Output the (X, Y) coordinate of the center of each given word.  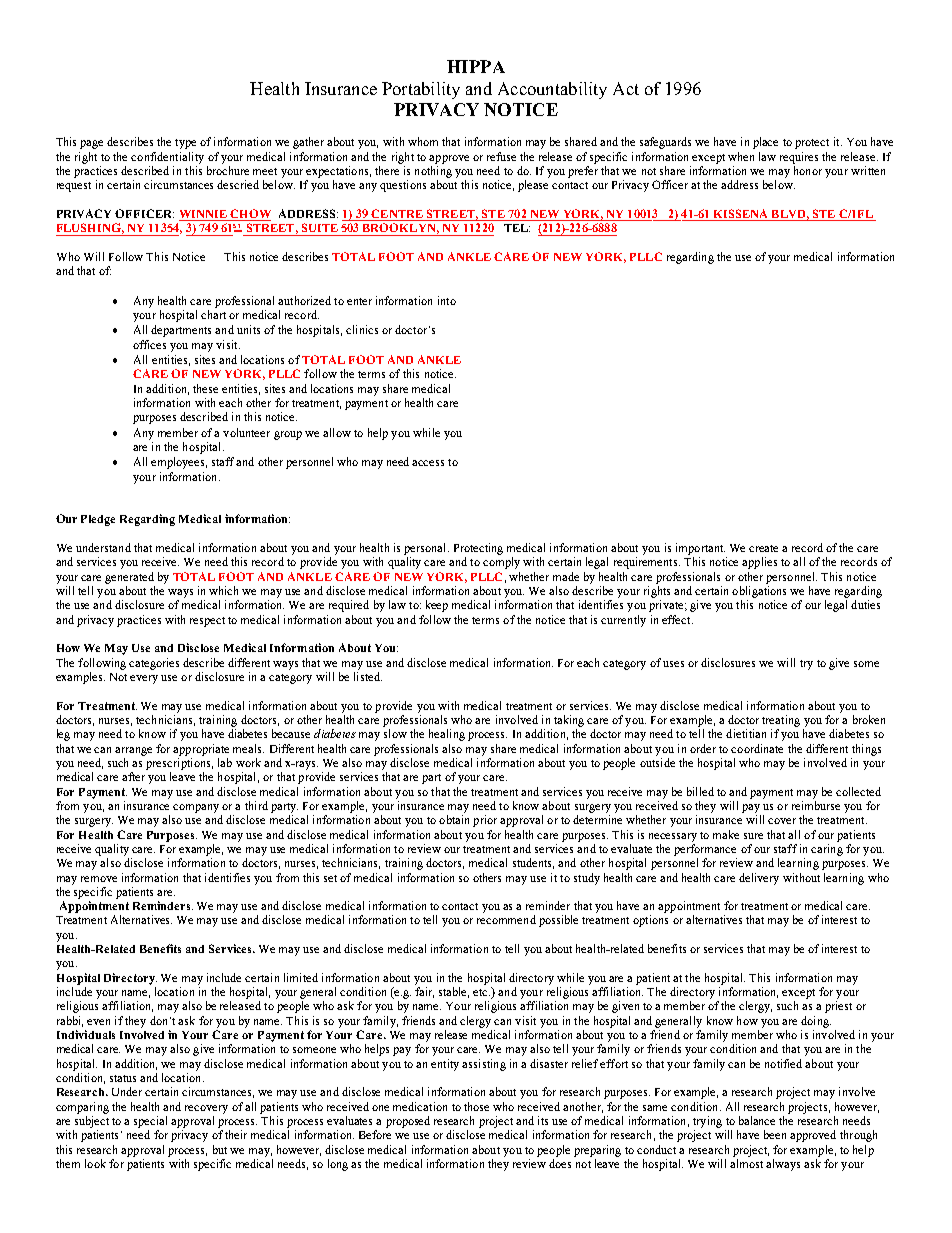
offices (149, 344)
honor (808, 170)
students (533, 863)
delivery (759, 879)
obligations (759, 592)
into (447, 300)
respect (207, 622)
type (185, 144)
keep (437, 606)
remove (99, 879)
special (150, 1122)
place (765, 143)
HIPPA (476, 66)
